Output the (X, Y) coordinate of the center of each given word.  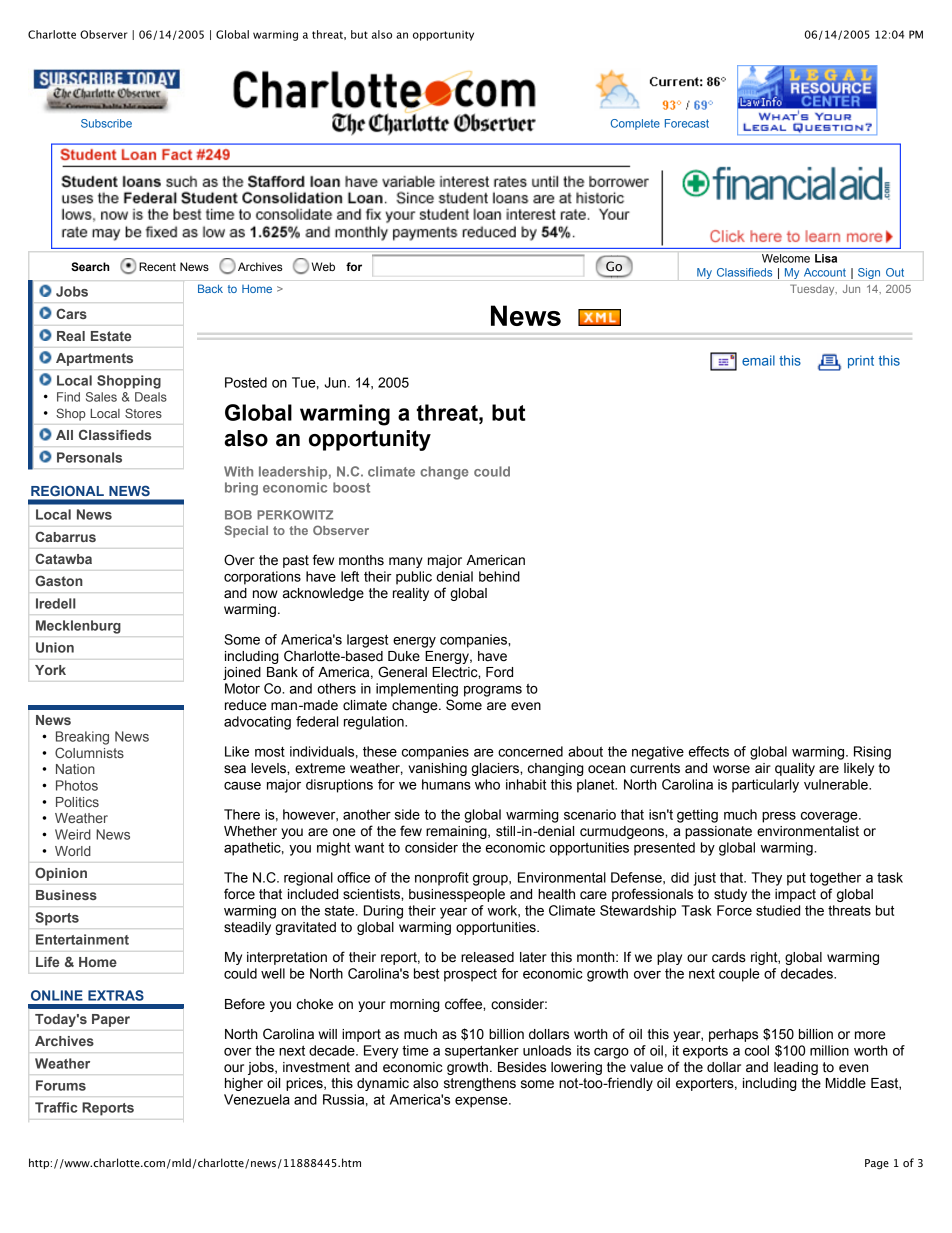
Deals (151, 397)
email (758, 360)
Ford (499, 672)
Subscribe (106, 123)
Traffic (56, 1107)
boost (351, 487)
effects (709, 751)
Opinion (61, 874)
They (766, 879)
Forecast (687, 123)
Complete (635, 124)
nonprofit (442, 879)
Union (55, 647)
